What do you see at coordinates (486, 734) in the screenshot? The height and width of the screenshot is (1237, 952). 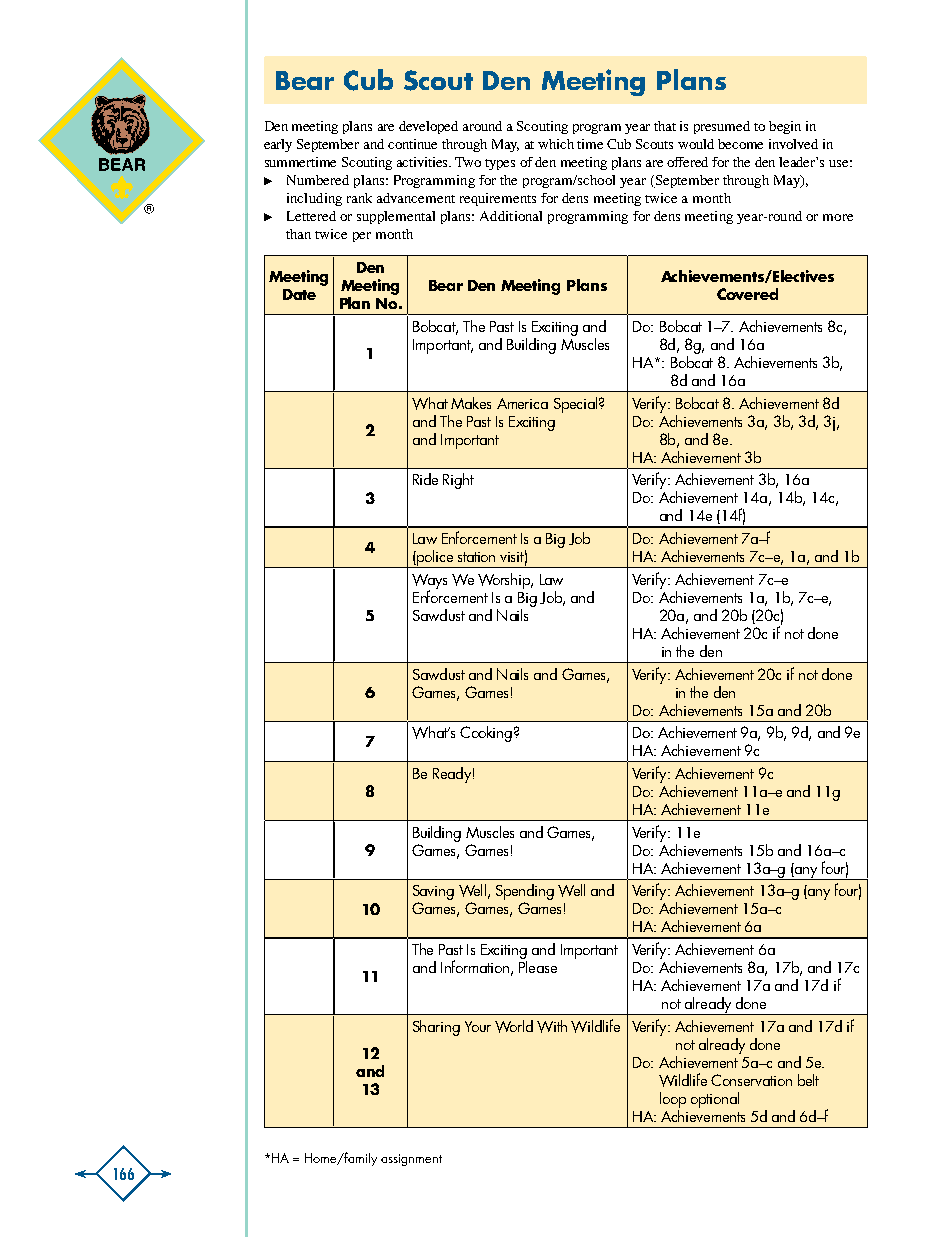 I see `Cooking` at bounding box center [486, 734].
